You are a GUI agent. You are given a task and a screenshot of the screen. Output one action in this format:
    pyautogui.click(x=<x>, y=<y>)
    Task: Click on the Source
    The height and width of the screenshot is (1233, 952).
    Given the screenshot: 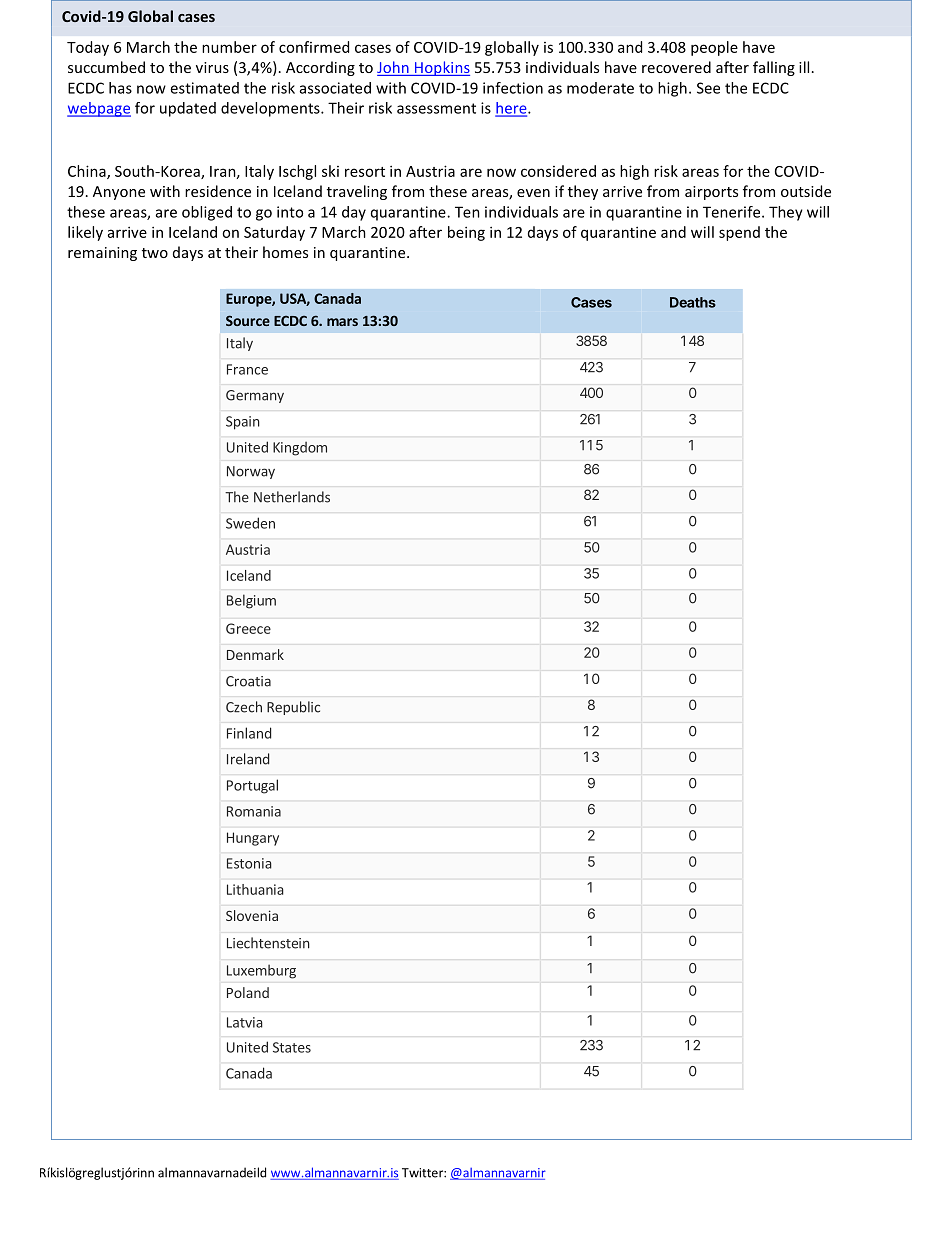 What is the action you would take?
    pyautogui.click(x=248, y=320)
